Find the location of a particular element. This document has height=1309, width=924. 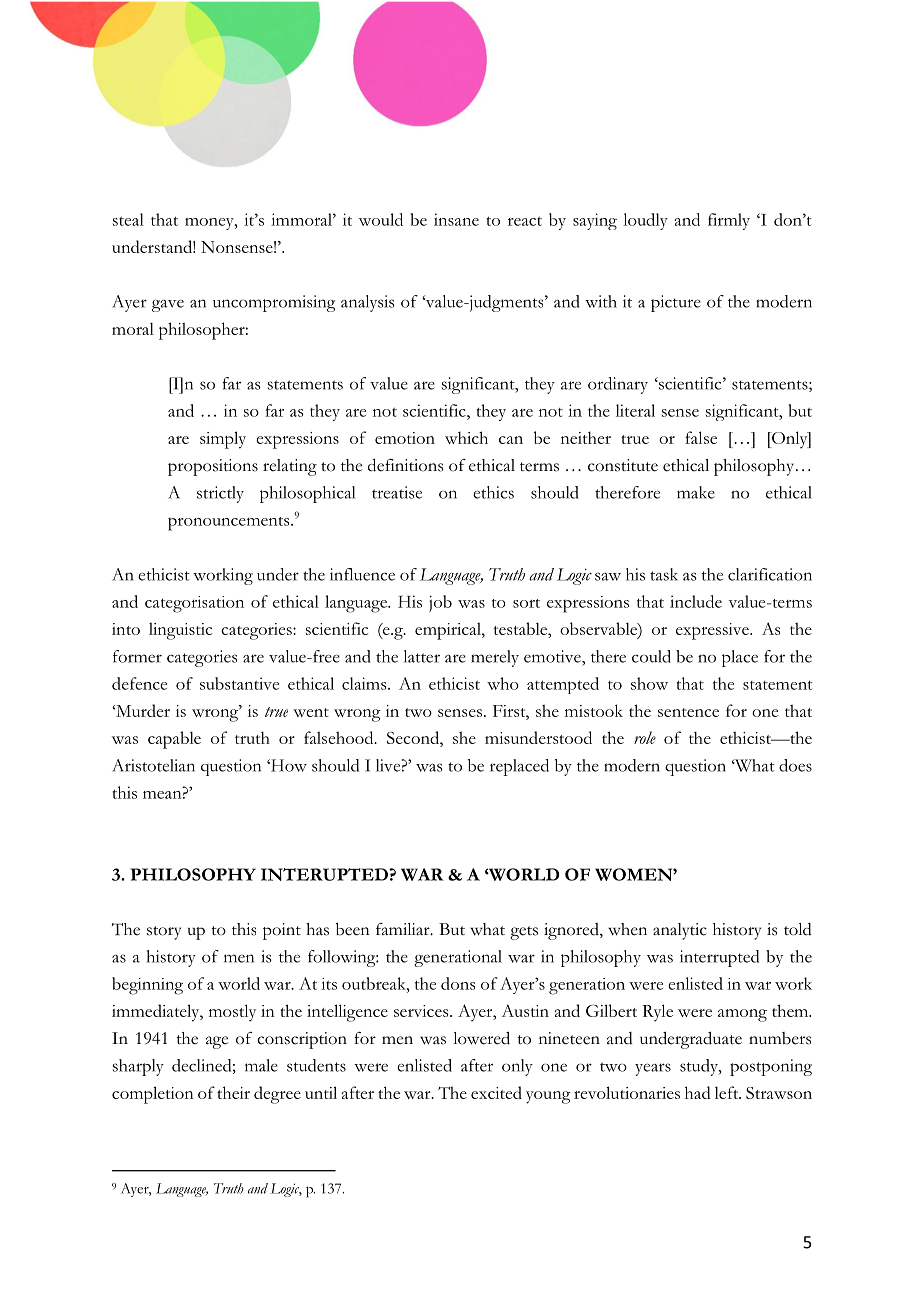

left is located at coordinates (728, 1092).
